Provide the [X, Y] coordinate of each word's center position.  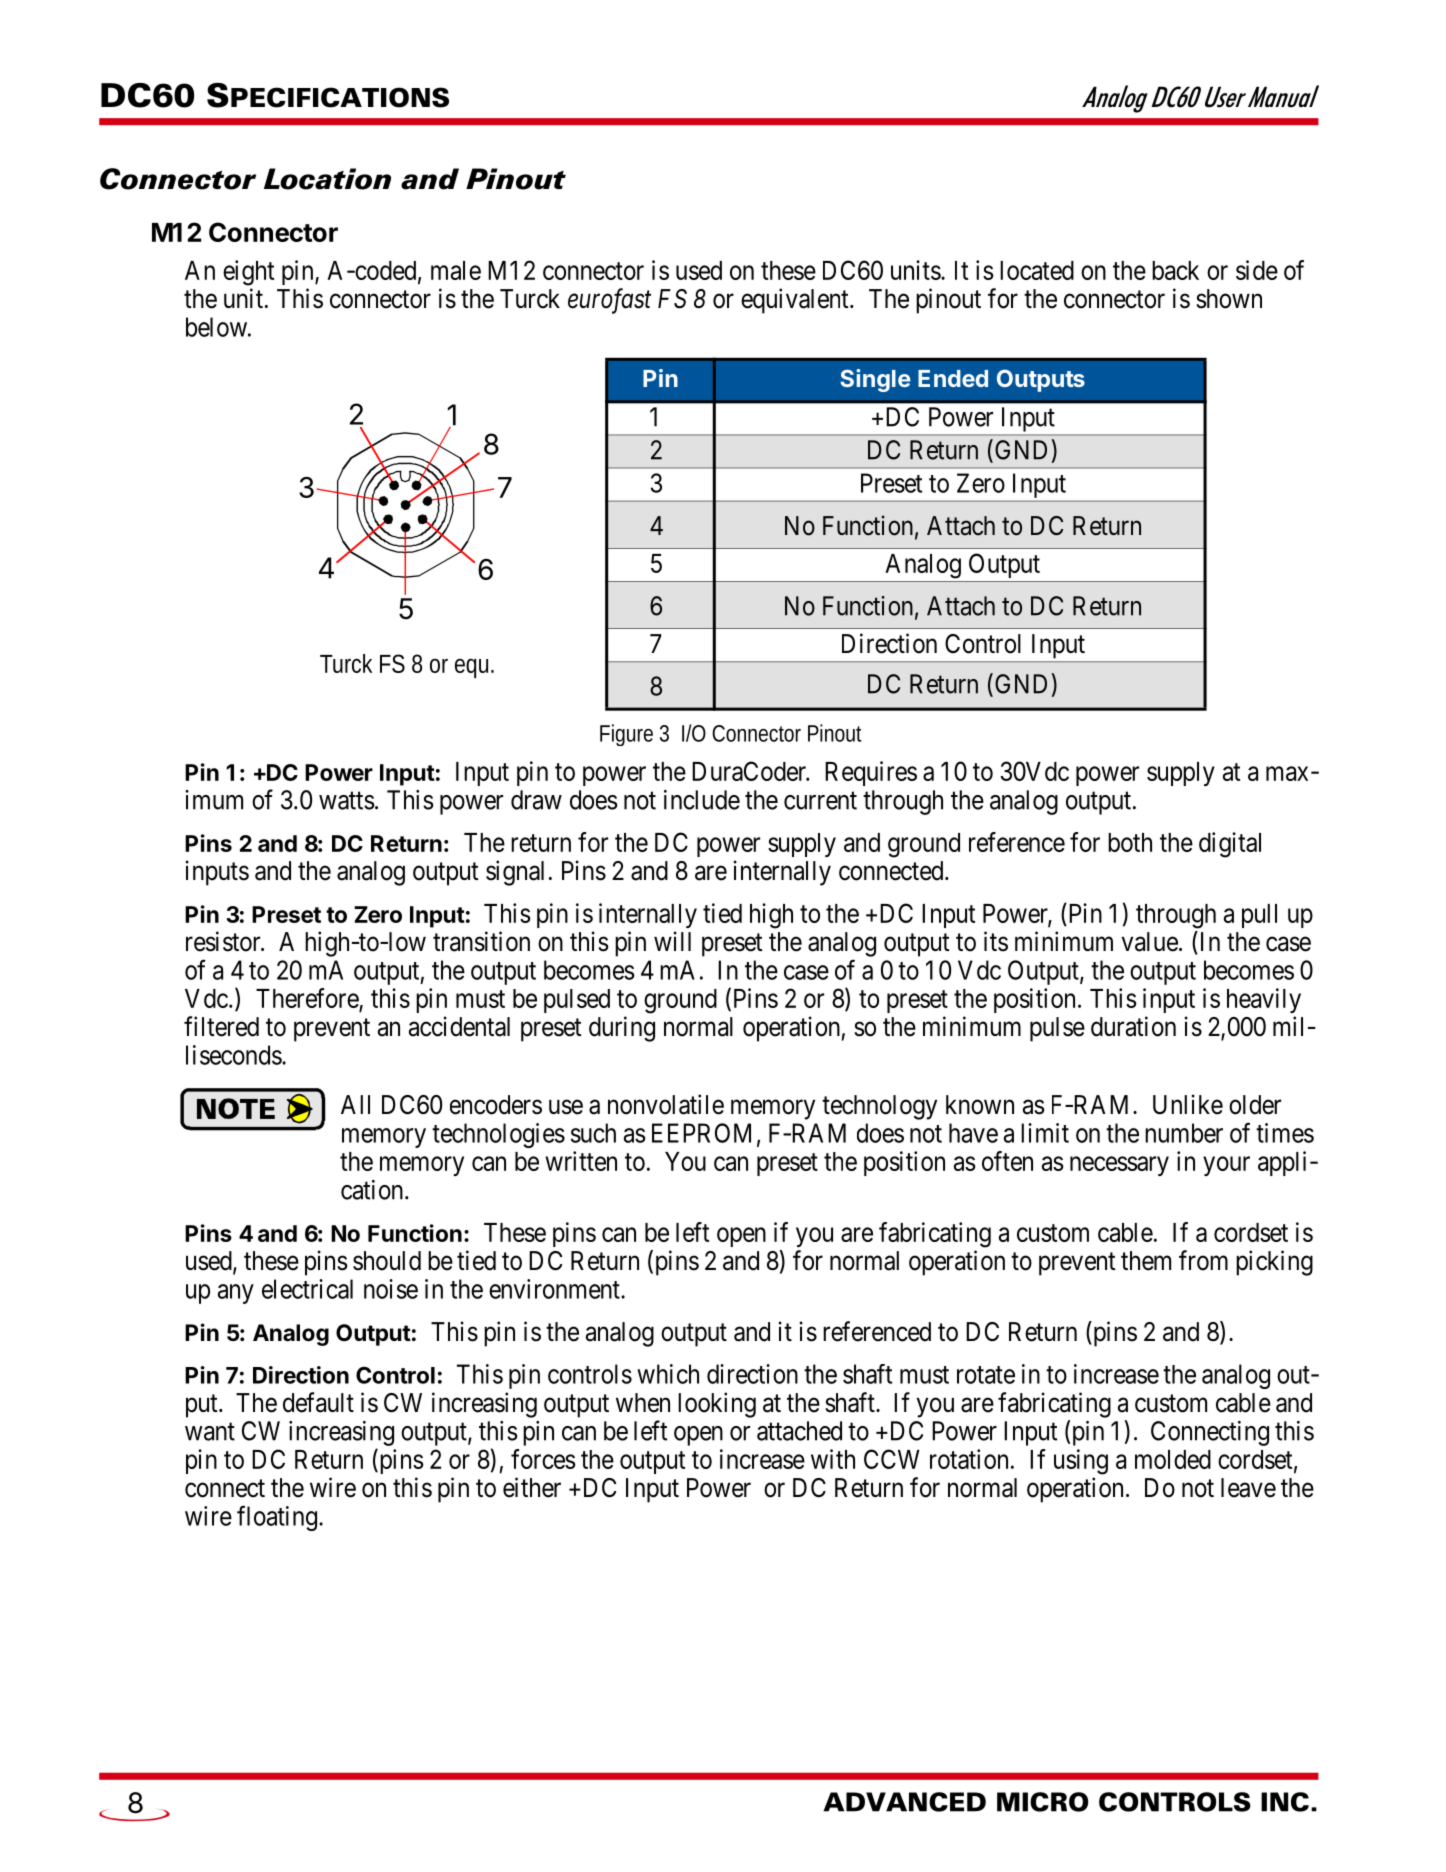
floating [277, 1518]
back [1175, 270]
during [622, 1029]
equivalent [796, 301]
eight [248, 273]
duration [1133, 1026]
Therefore [307, 998]
